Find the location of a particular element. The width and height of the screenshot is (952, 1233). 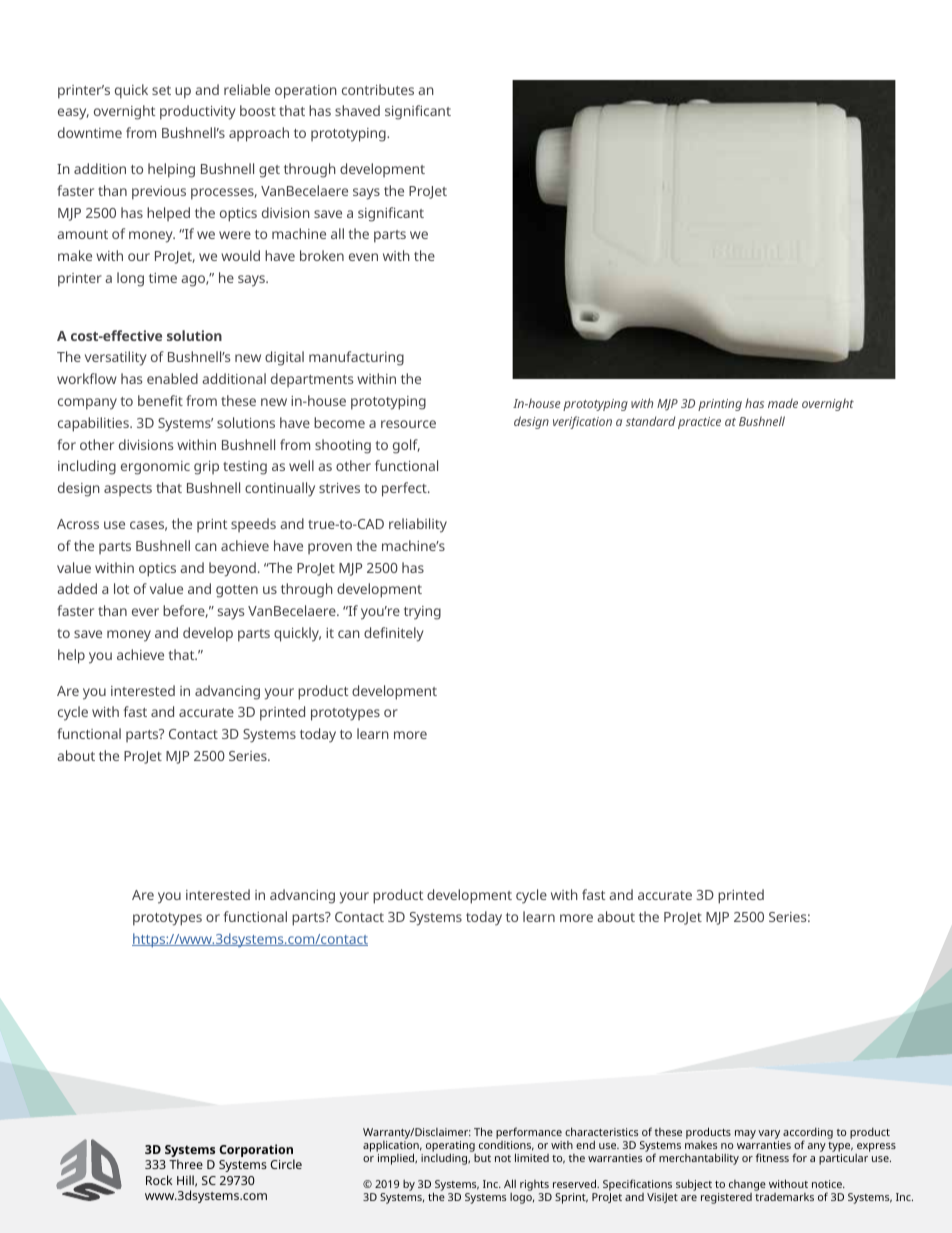

Three is located at coordinates (186, 1164).
